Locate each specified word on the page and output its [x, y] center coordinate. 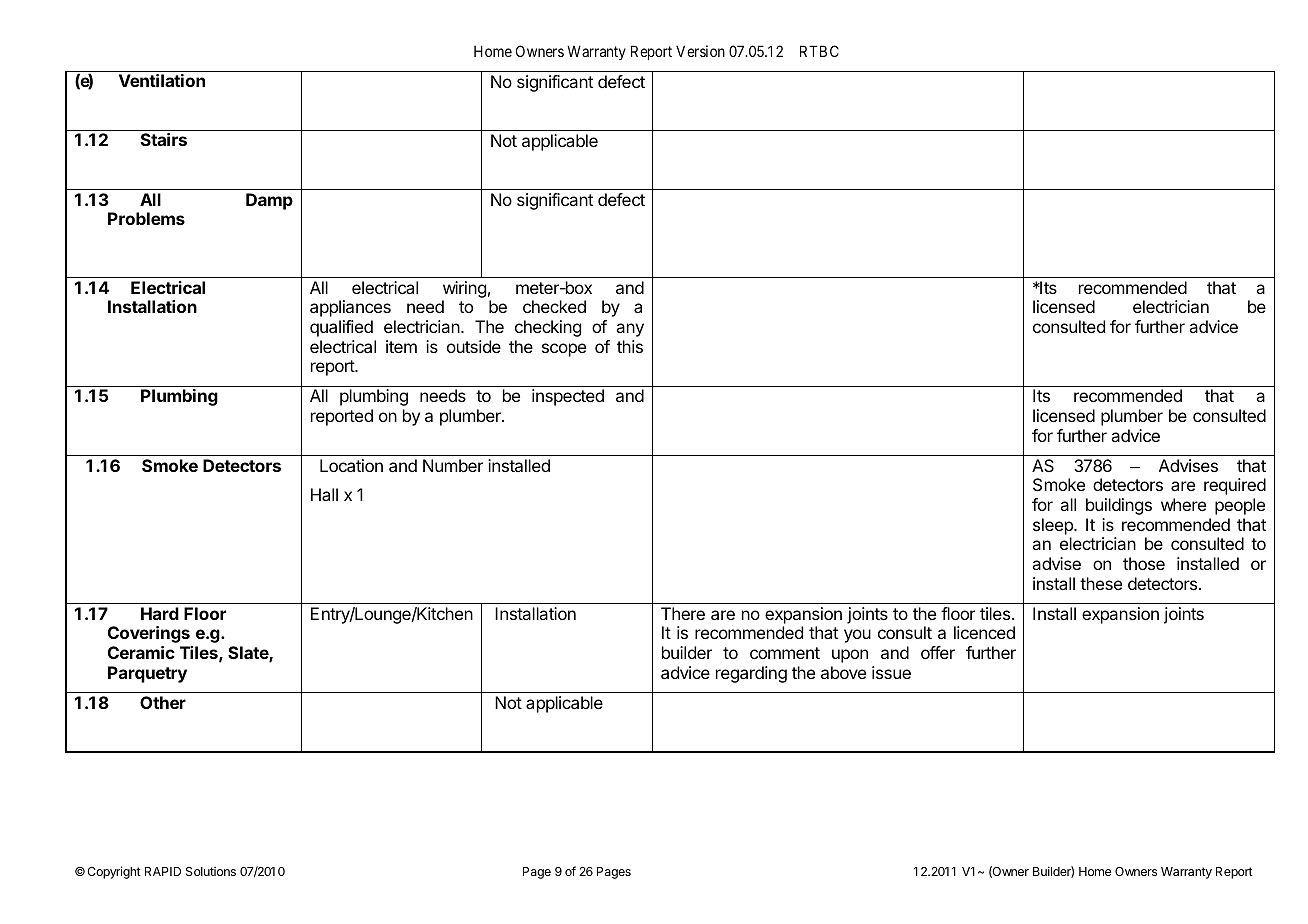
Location [351, 465]
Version [700, 51]
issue [891, 672]
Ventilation [162, 80]
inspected [568, 397]
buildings [1119, 506]
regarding [751, 674]
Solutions [211, 871]
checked [554, 306]
